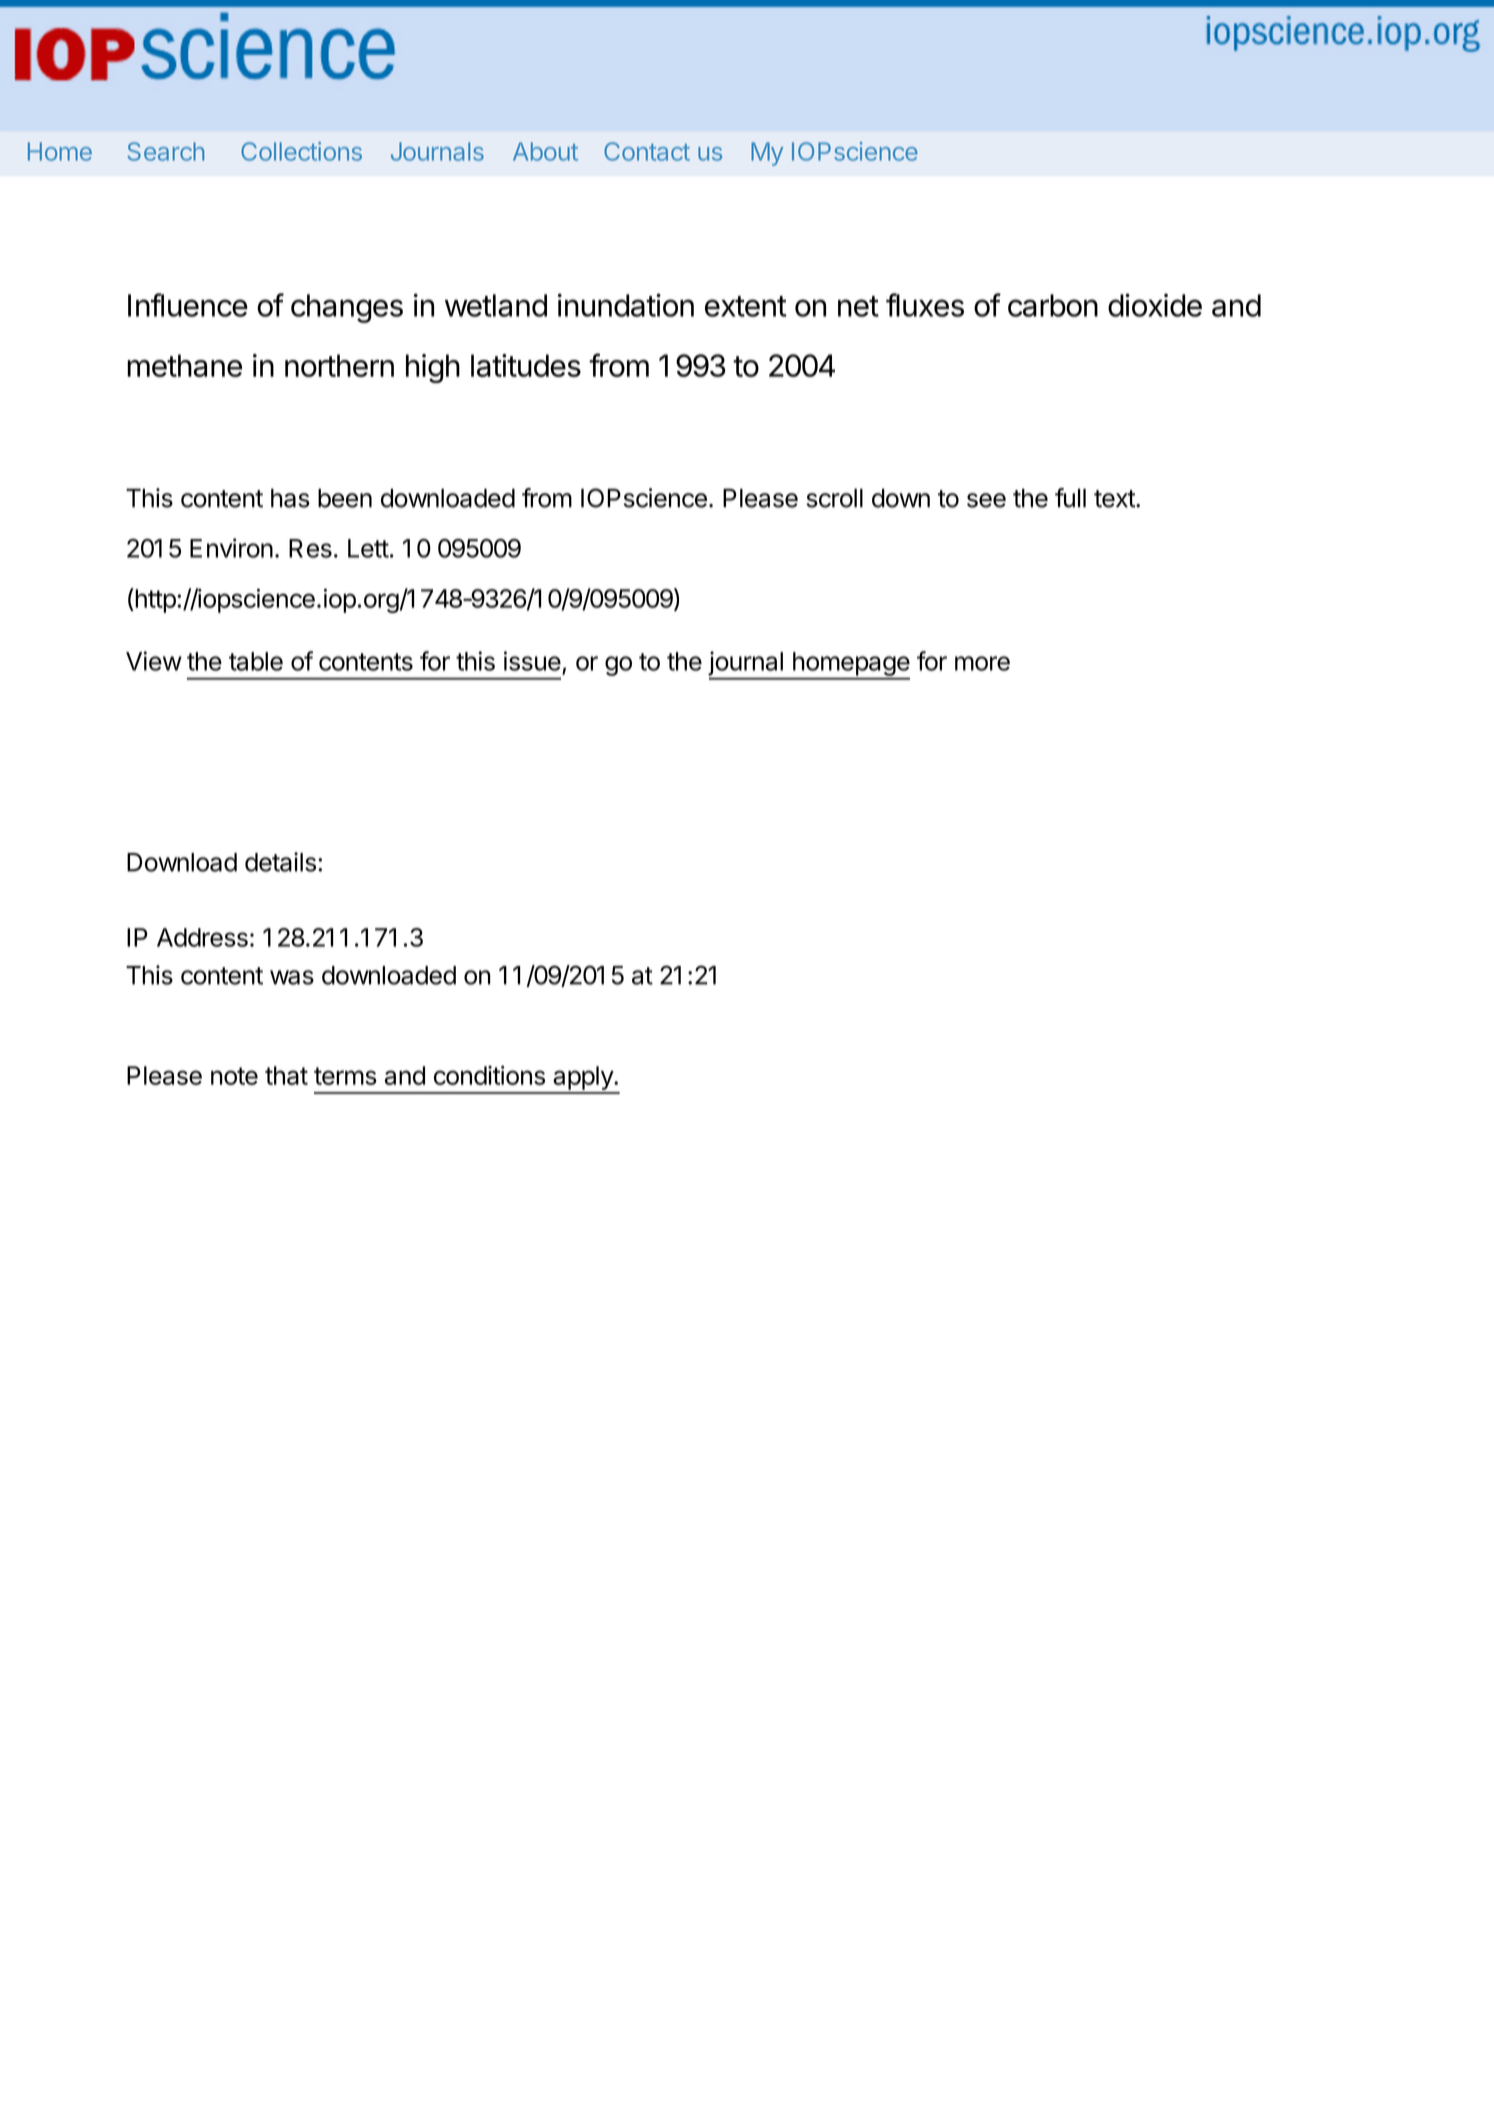  What do you see at coordinates (647, 151) in the page?
I see `Contact` at bounding box center [647, 151].
